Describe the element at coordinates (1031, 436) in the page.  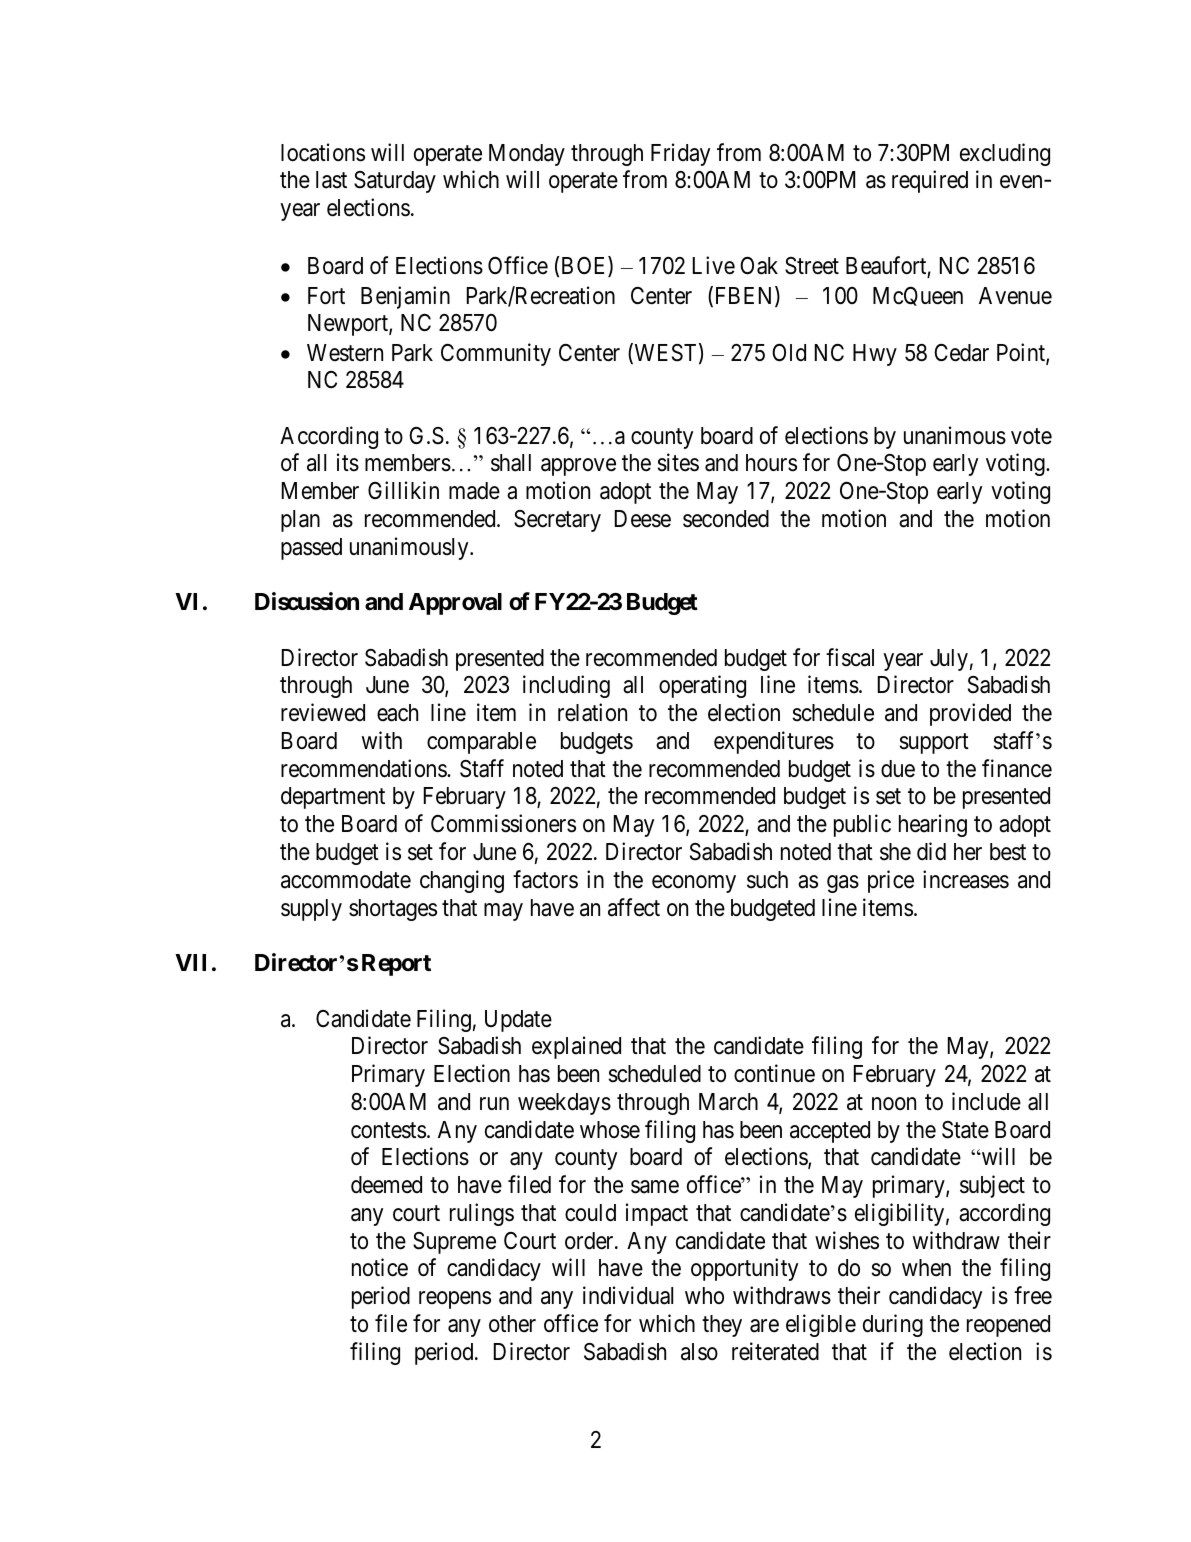
I see `vote` at that location.
